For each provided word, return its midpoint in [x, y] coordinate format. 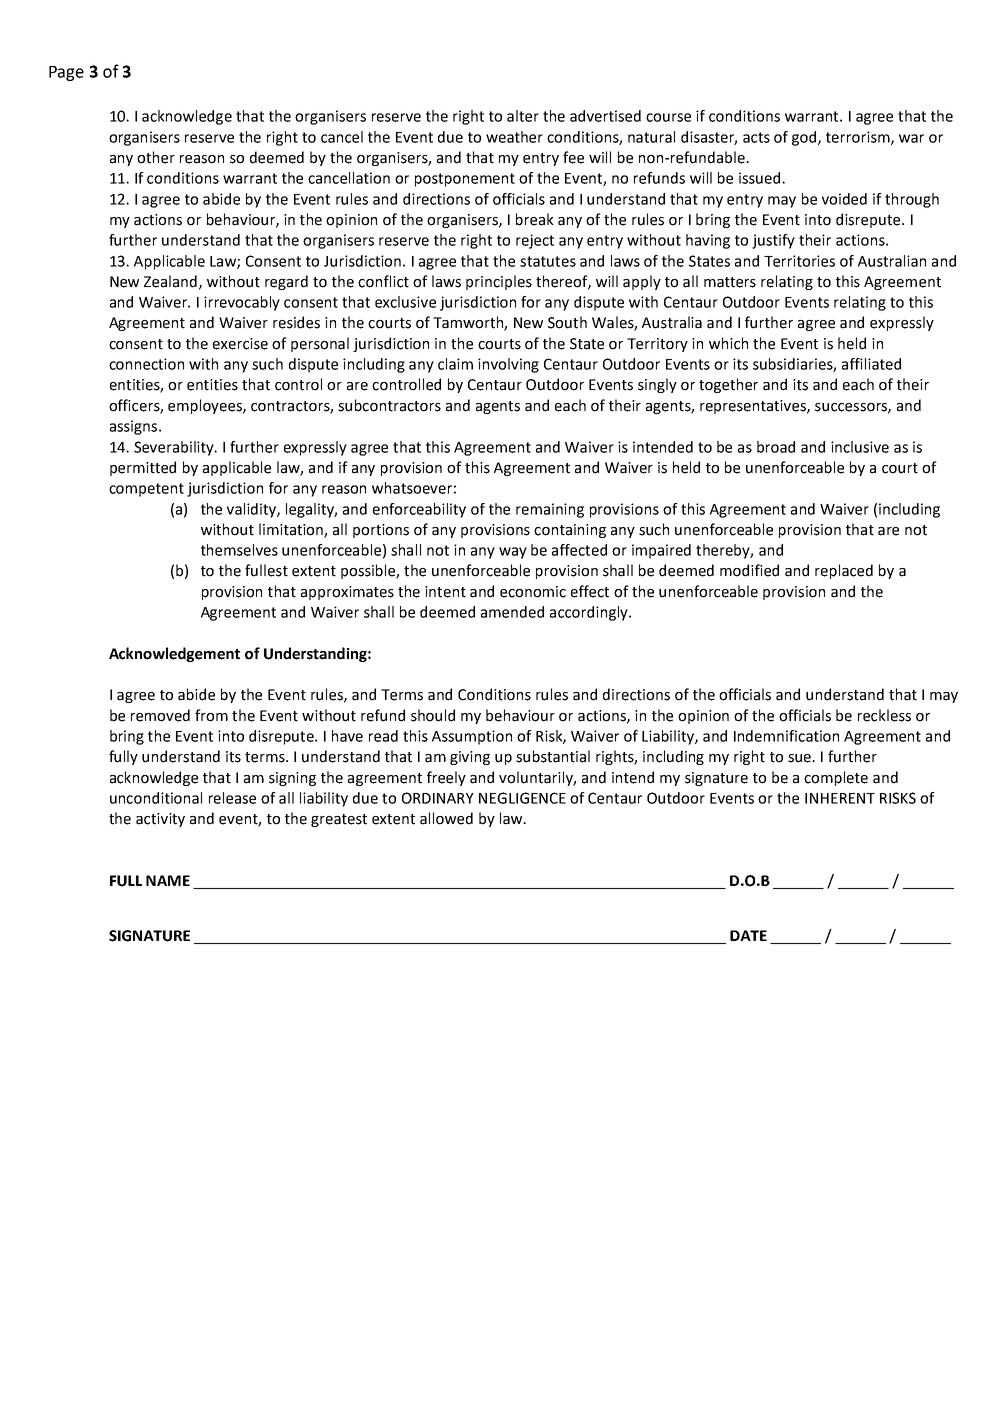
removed [160, 715]
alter [523, 116]
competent [146, 490]
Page [66, 73]
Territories [799, 261]
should [433, 715]
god [805, 138]
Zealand [170, 281]
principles [499, 282]
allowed [446, 818]
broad [776, 447]
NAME [168, 880]
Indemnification [786, 736]
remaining [550, 510]
